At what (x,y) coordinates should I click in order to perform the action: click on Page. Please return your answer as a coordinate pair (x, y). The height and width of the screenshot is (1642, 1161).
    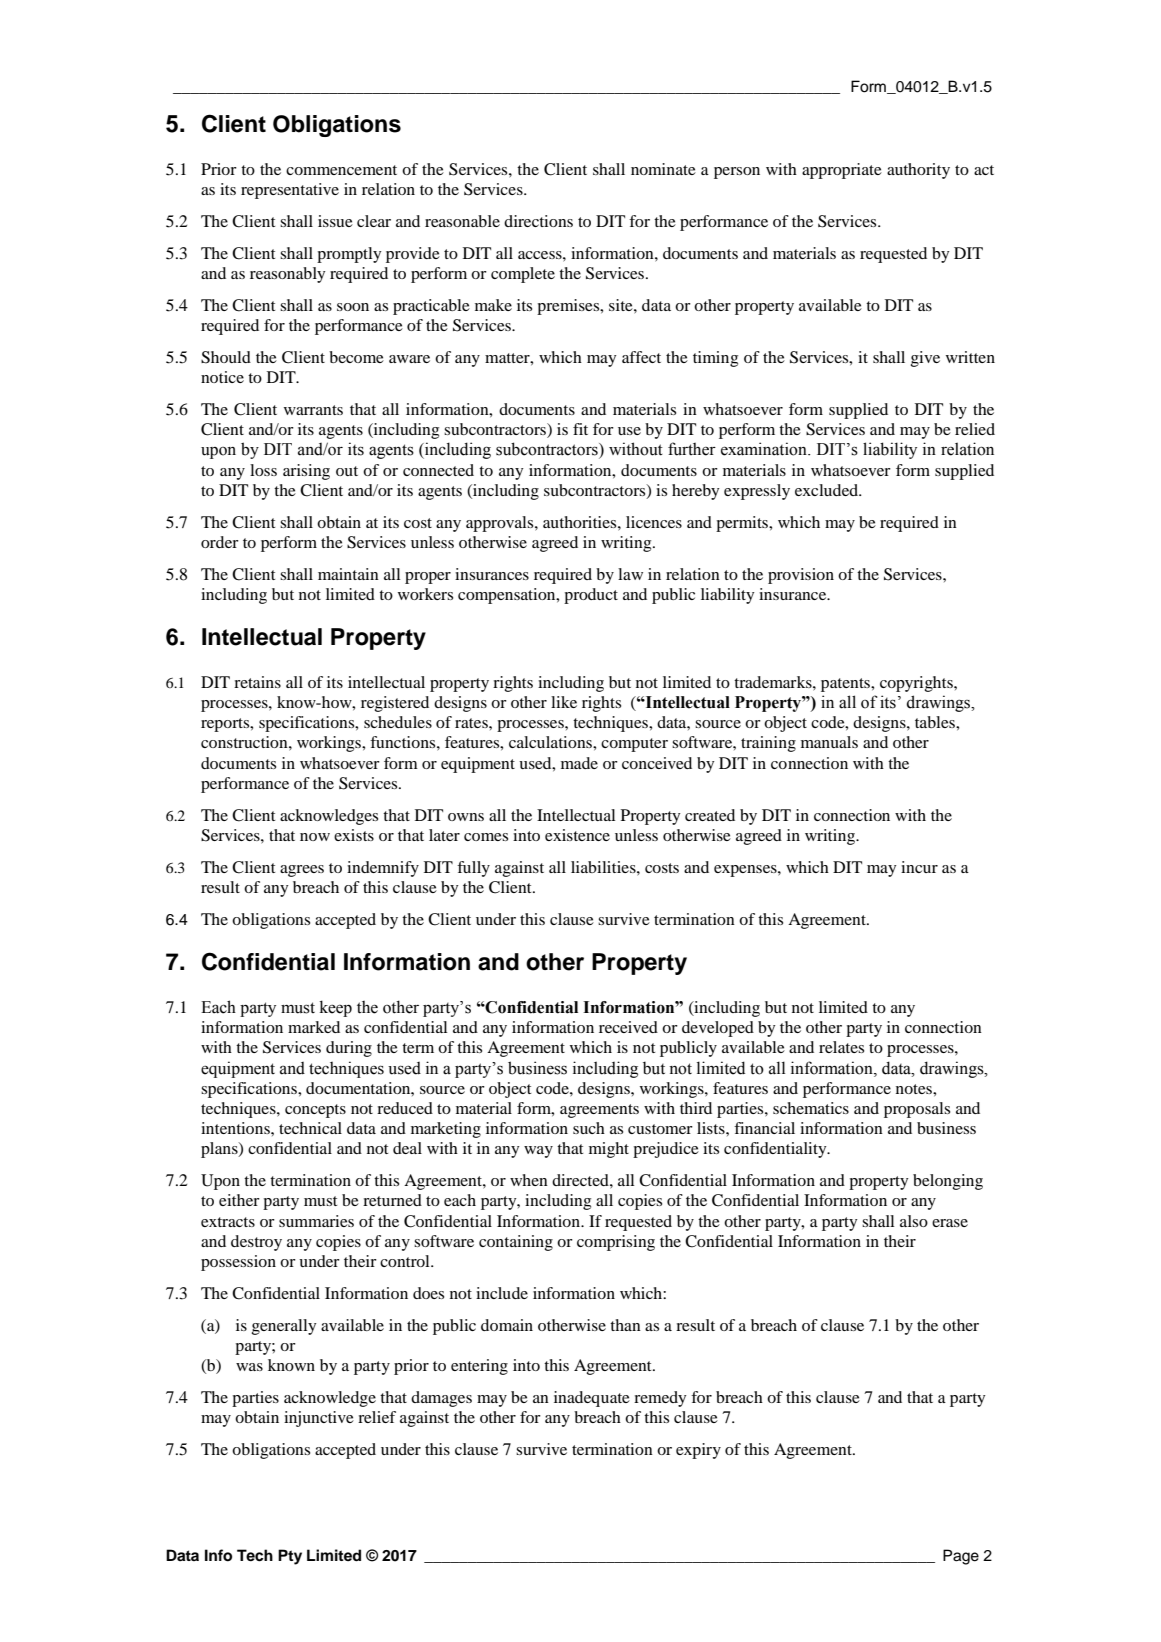
    Looking at the image, I should click on (961, 1557).
